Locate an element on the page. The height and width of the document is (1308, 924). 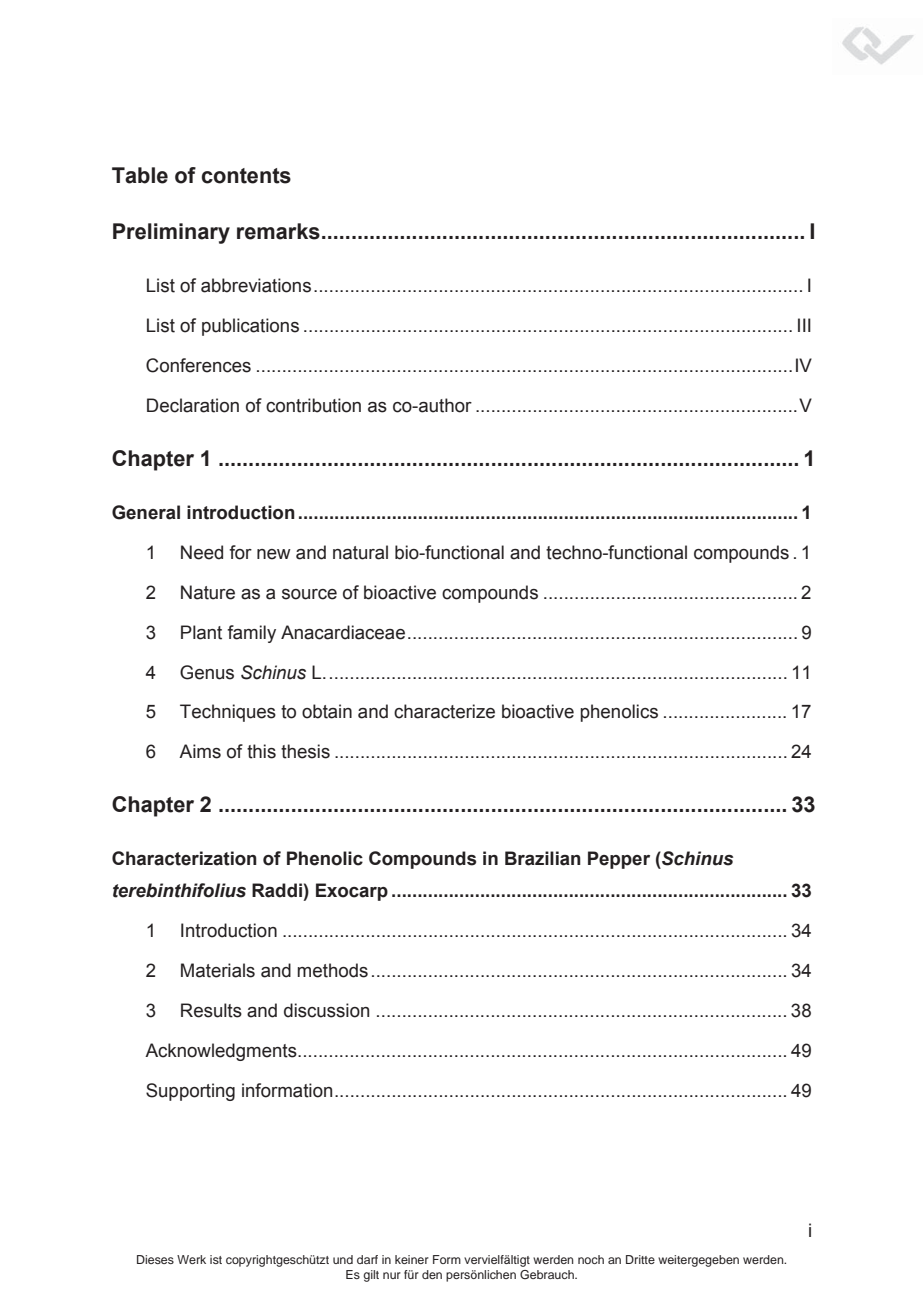
Techniques is located at coordinates (228, 713).
